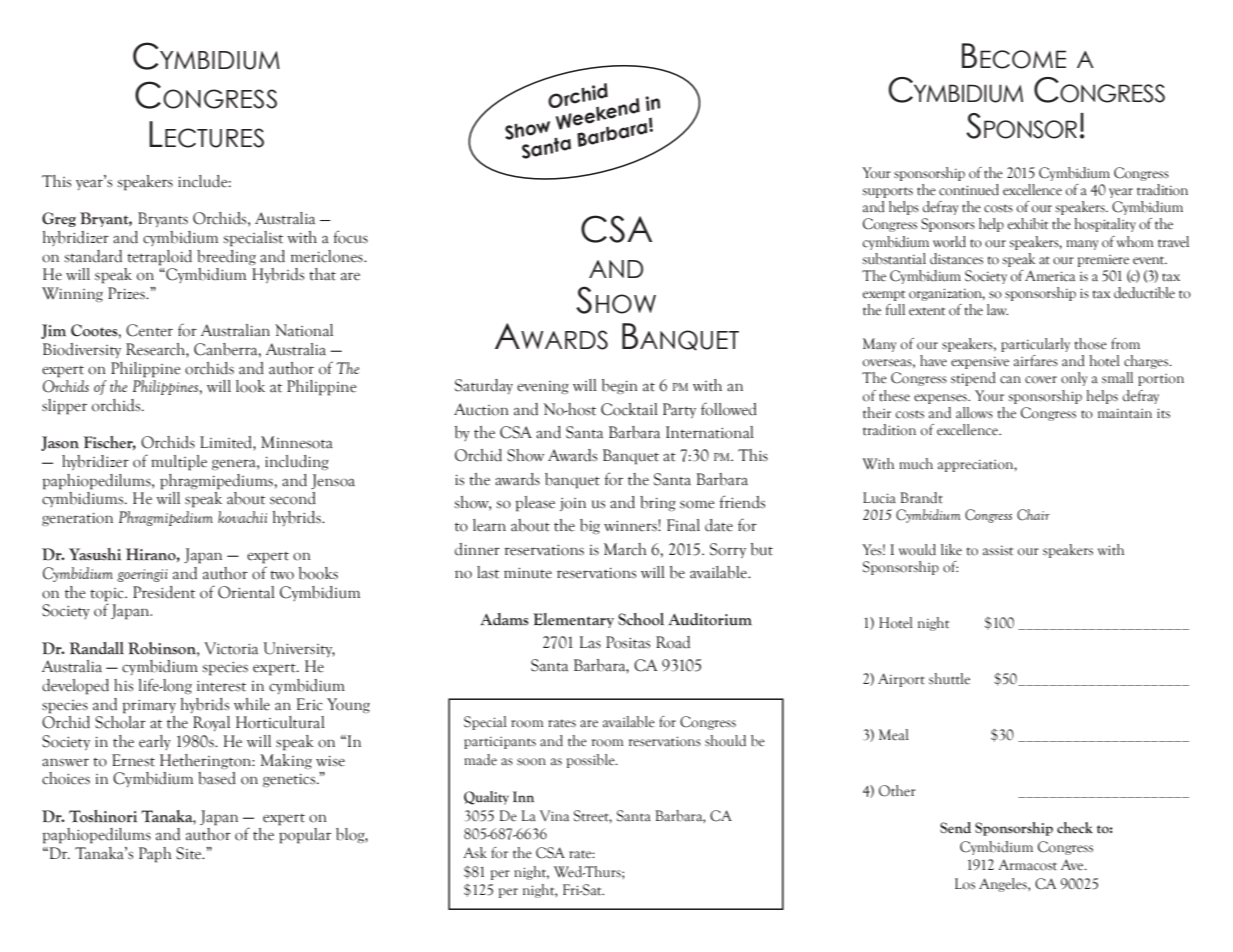 The width and height of the document is (1233, 952). Describe the element at coordinates (1028, 224) in the document. I see `exhibit` at that location.
